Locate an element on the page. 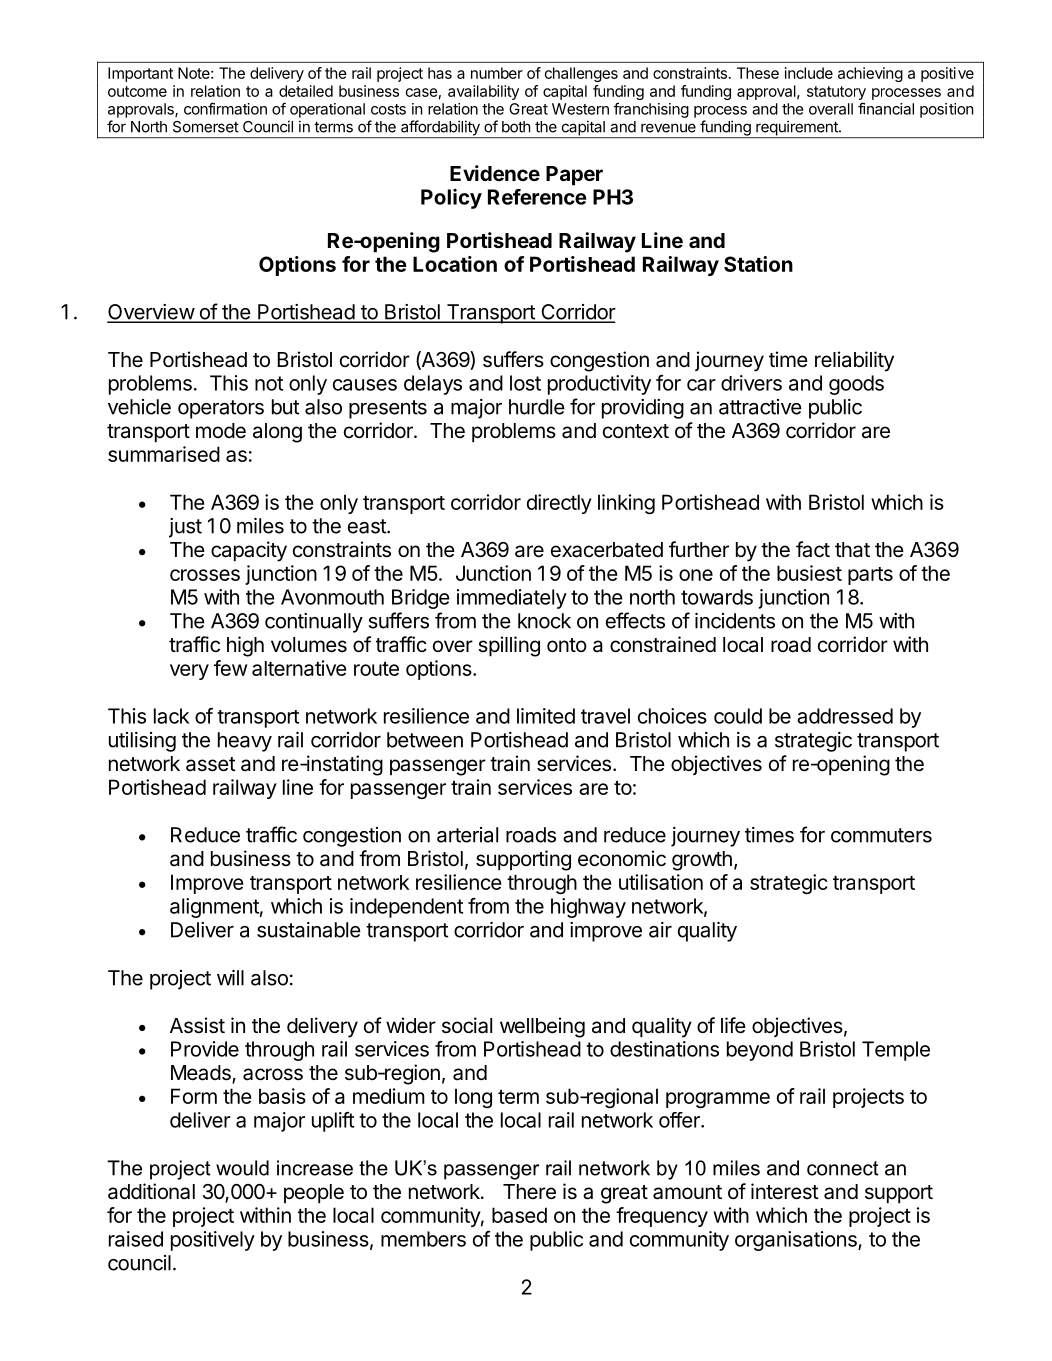 This page has width=1052, height=1361. would is located at coordinates (242, 1168).
